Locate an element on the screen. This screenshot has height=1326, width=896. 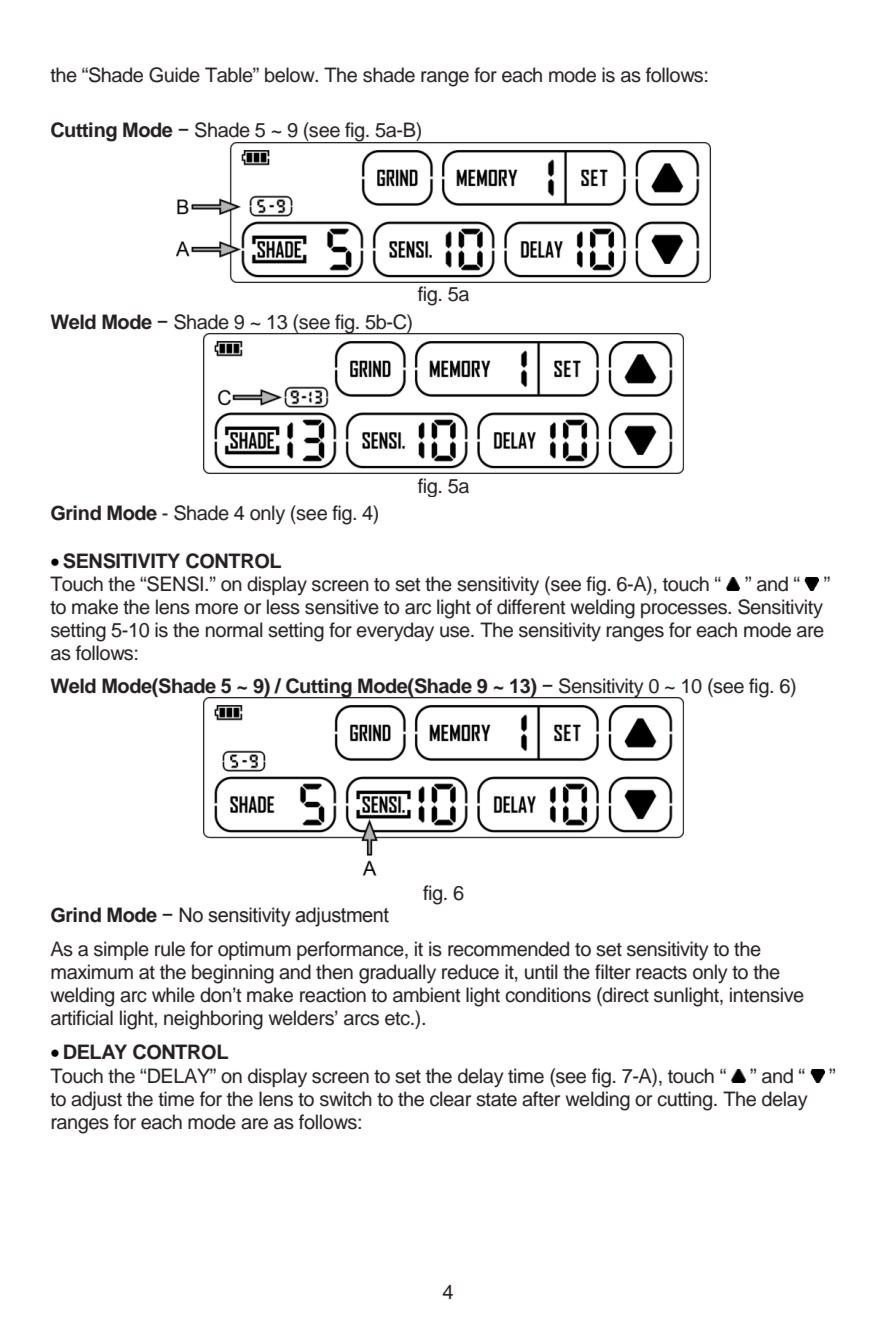
processes is located at coordinates (685, 610).
